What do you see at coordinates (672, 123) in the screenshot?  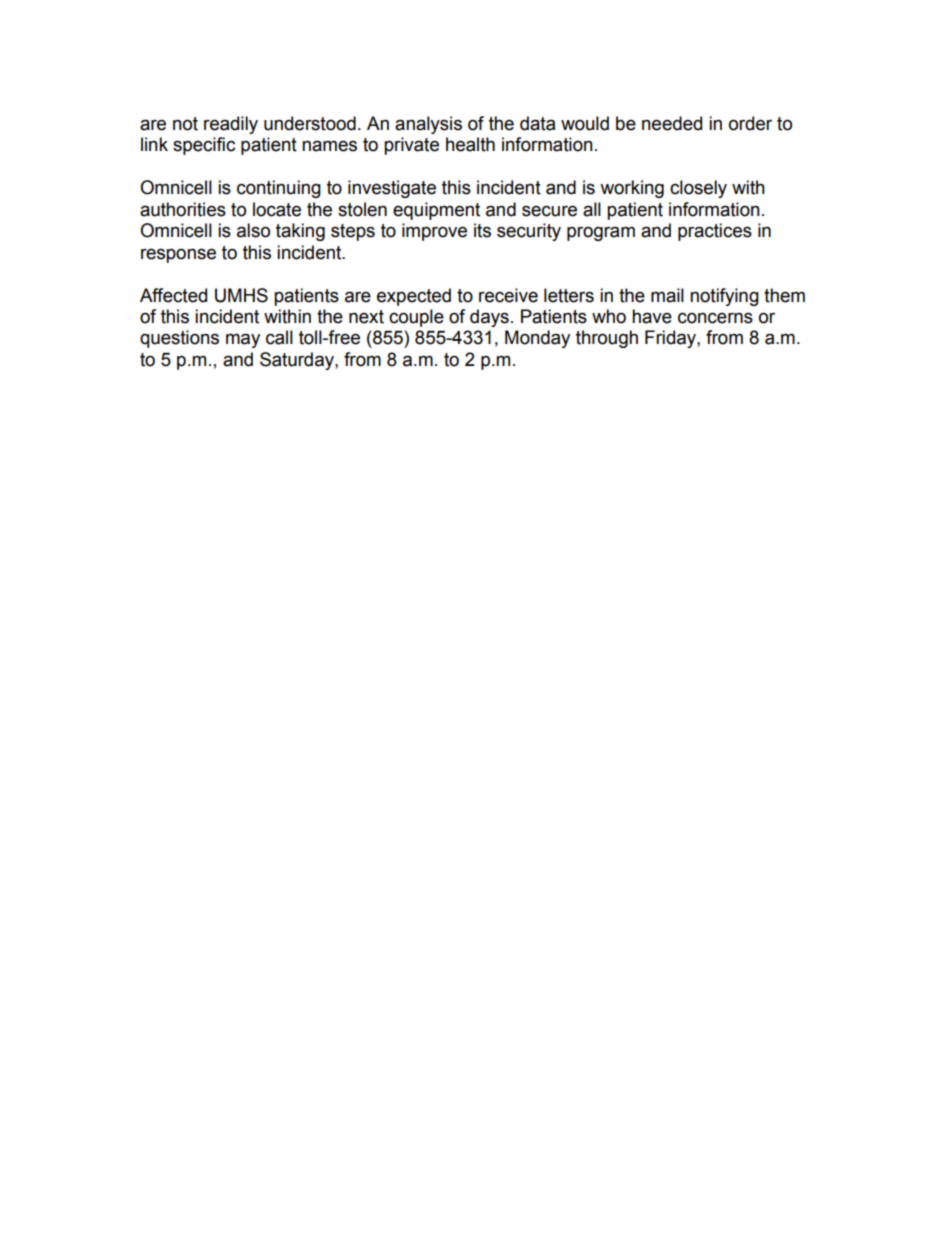 I see `needed` at bounding box center [672, 123].
